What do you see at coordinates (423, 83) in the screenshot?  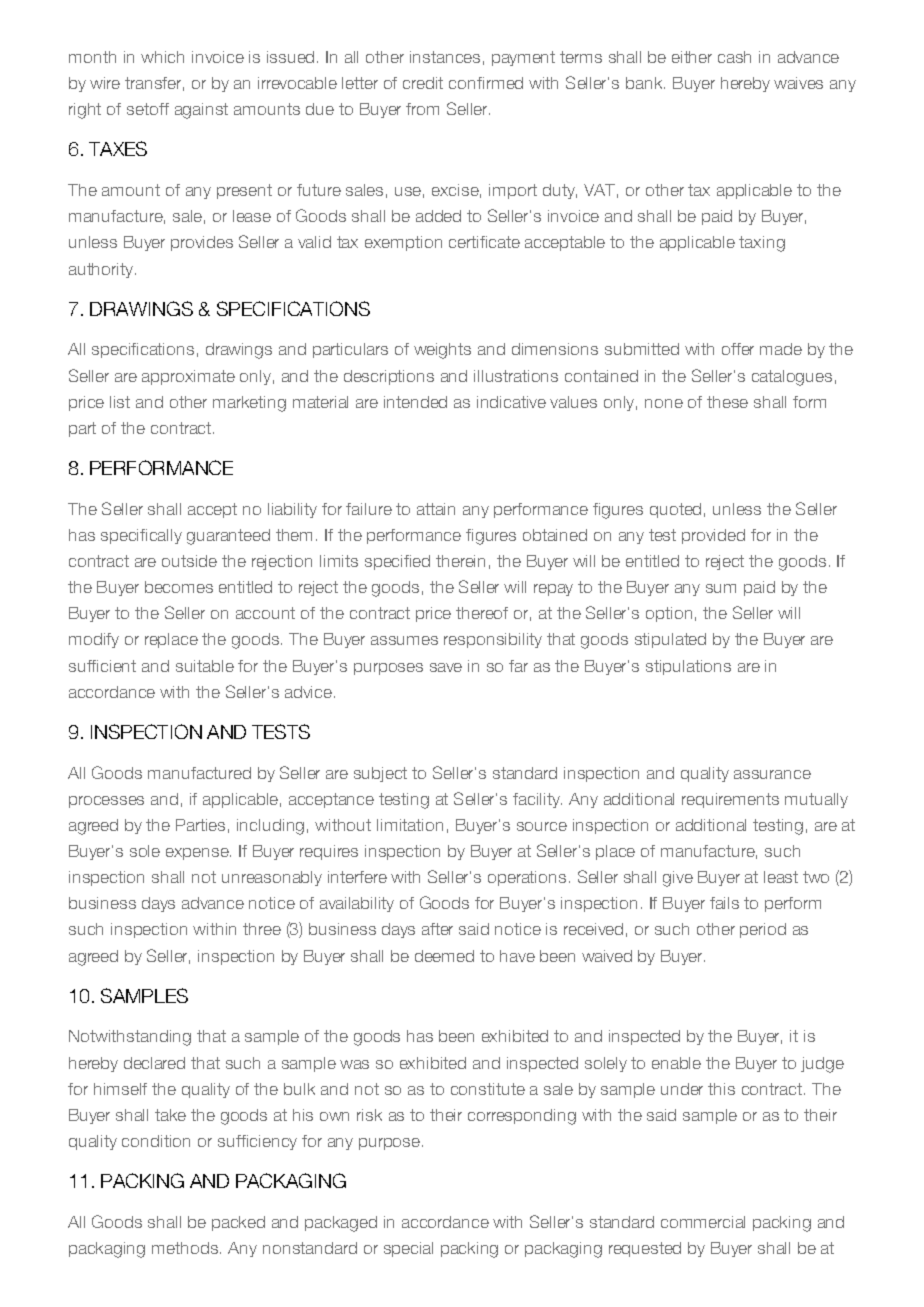 I see `credit` at bounding box center [423, 83].
